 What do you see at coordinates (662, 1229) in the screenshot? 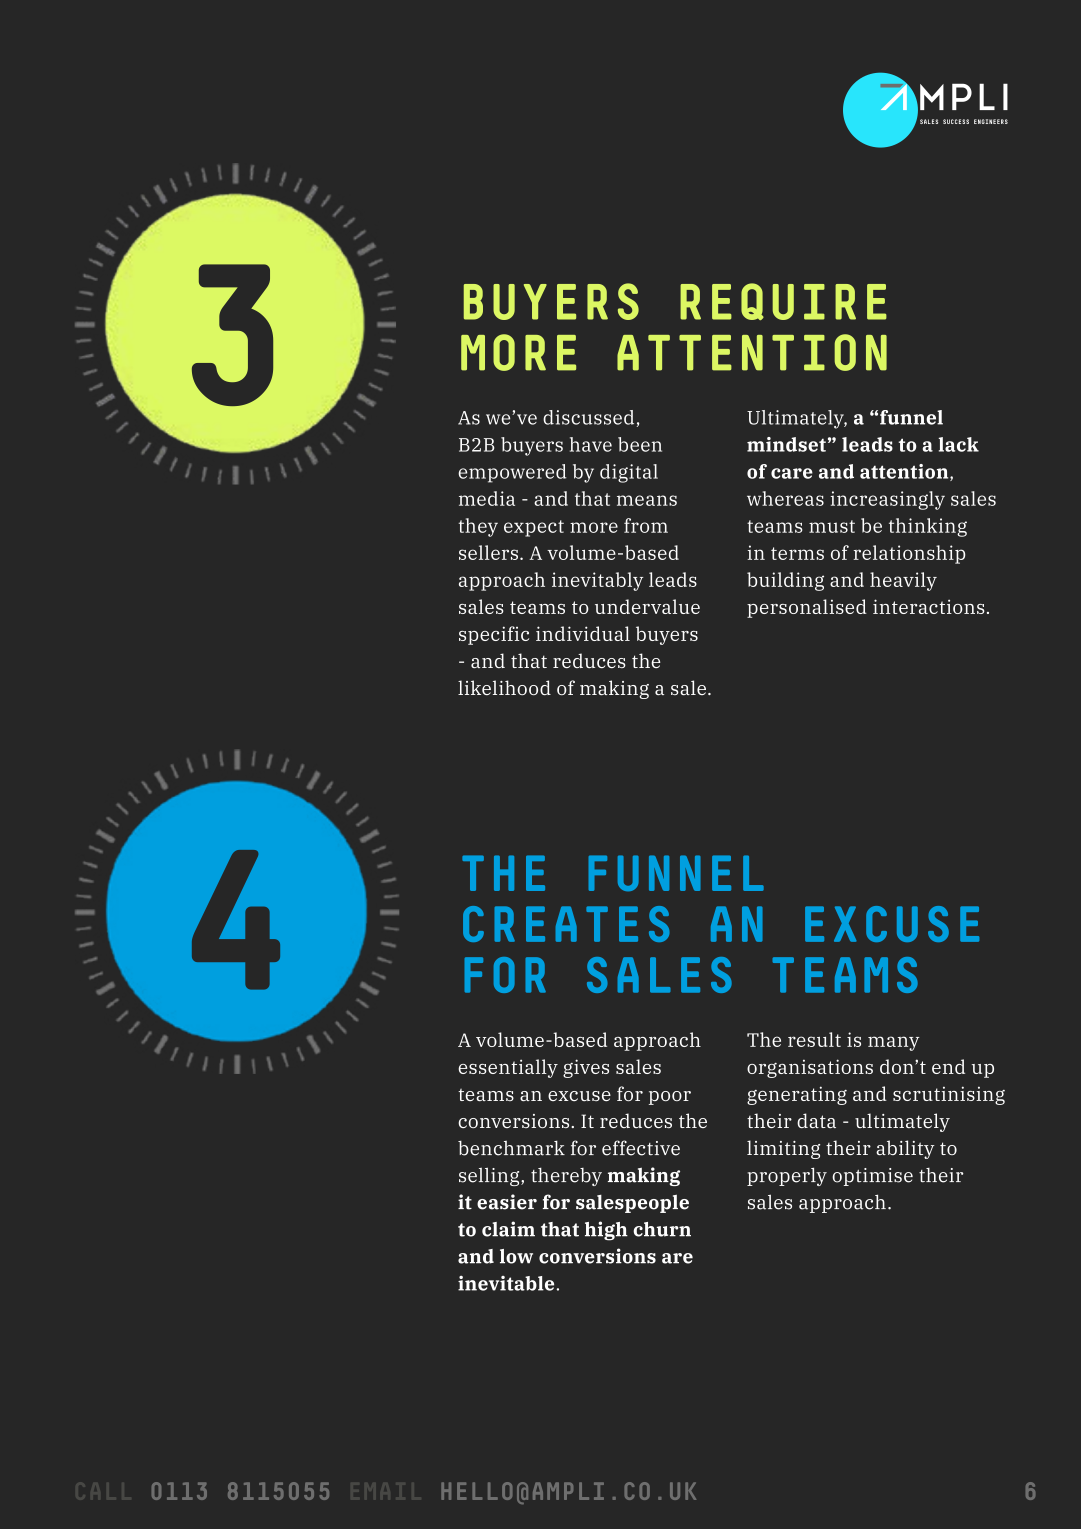
I see `churn` at bounding box center [662, 1229].
